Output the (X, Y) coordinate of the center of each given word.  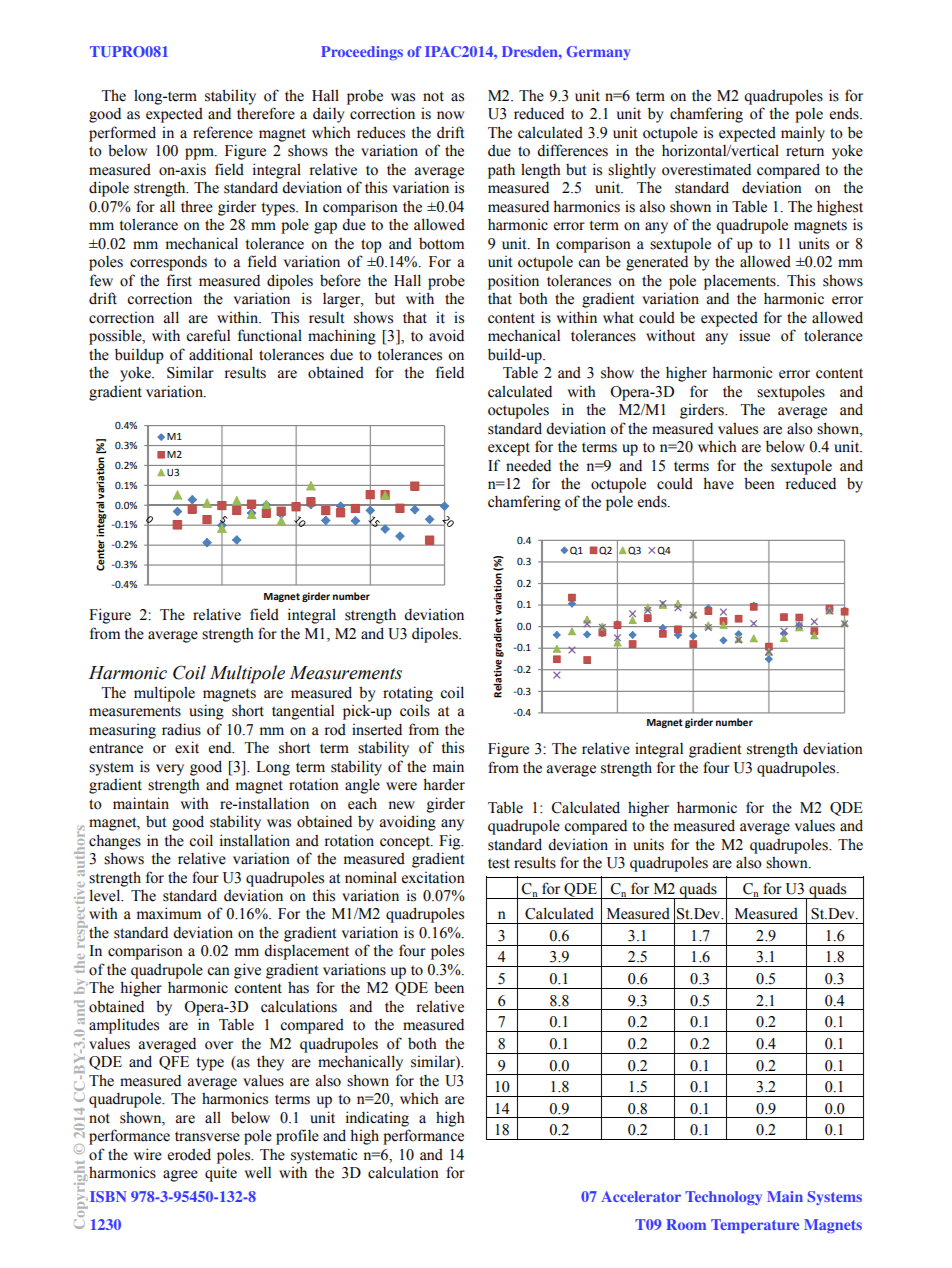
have (718, 483)
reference (223, 132)
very (170, 770)
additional (221, 354)
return (805, 151)
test (499, 863)
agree (180, 1176)
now (450, 115)
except (509, 449)
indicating (377, 1119)
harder (444, 784)
